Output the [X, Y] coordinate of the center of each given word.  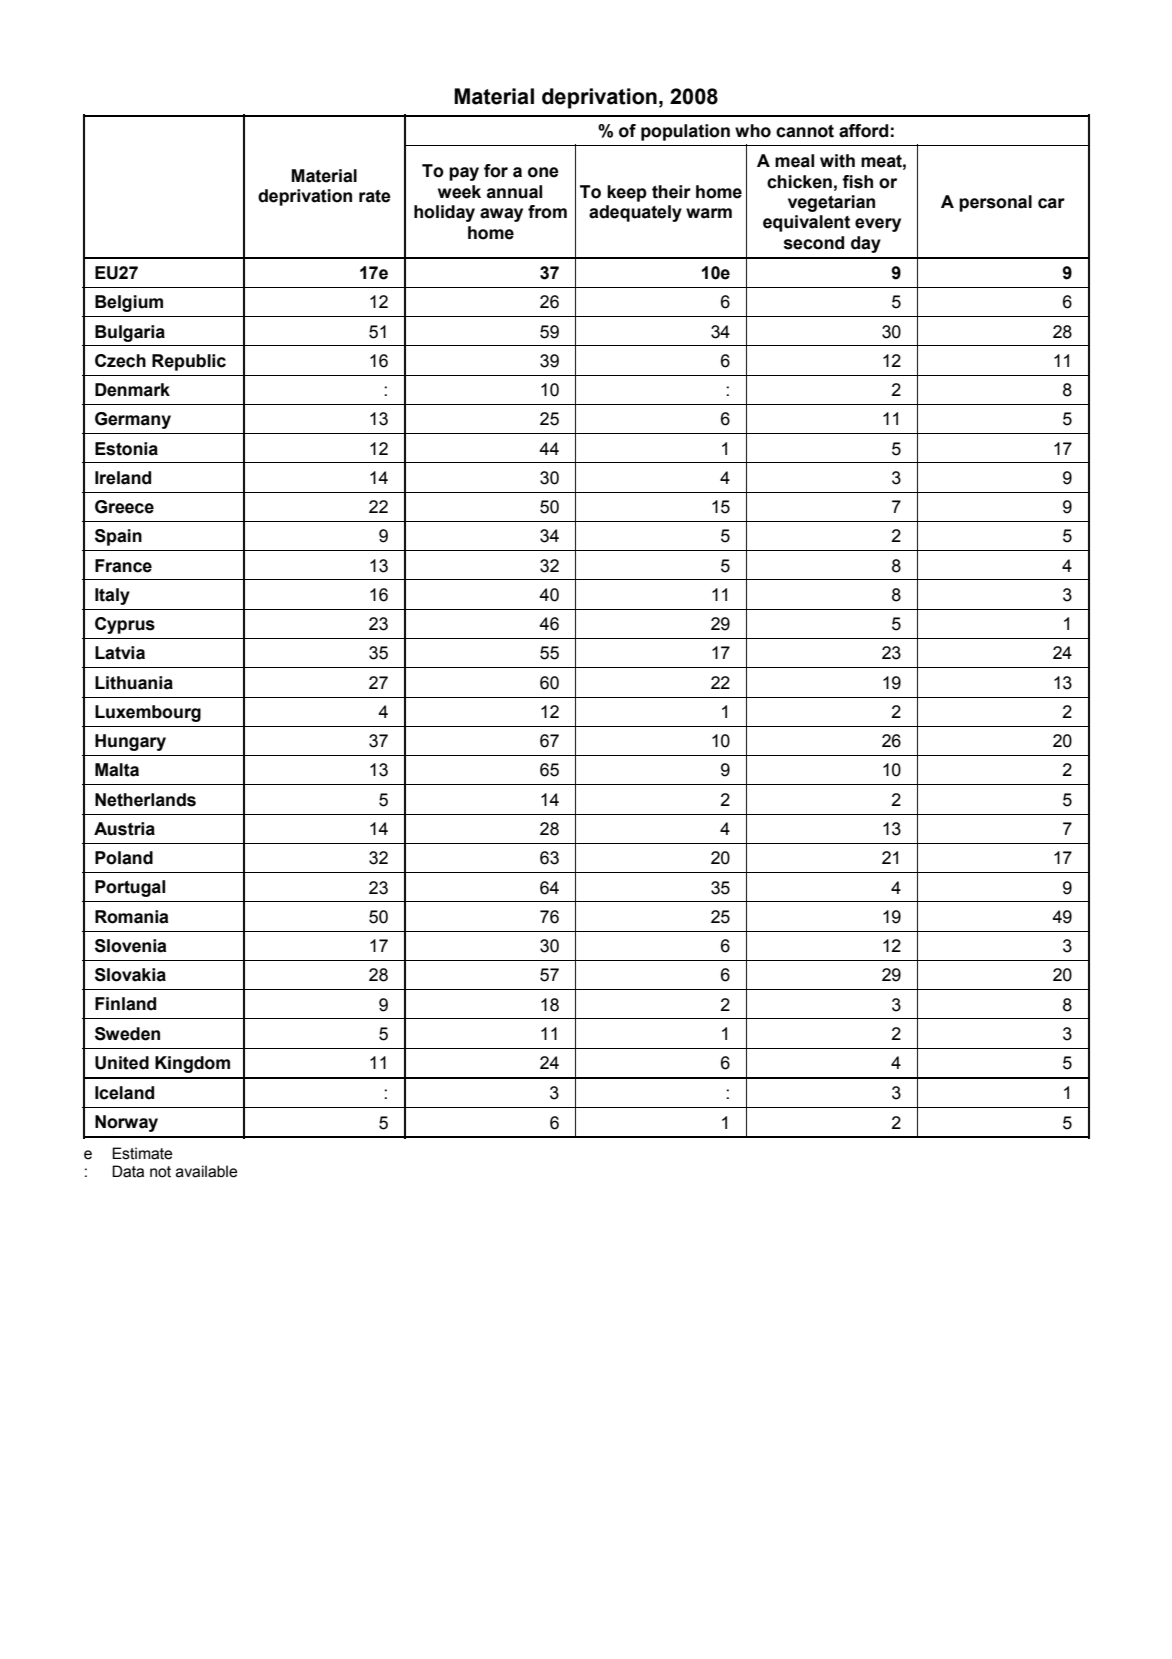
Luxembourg [148, 713]
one [543, 172]
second [814, 243]
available [207, 1171]
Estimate [142, 1153]
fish [857, 182]
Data [128, 1171]
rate [375, 196]
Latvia [120, 653]
